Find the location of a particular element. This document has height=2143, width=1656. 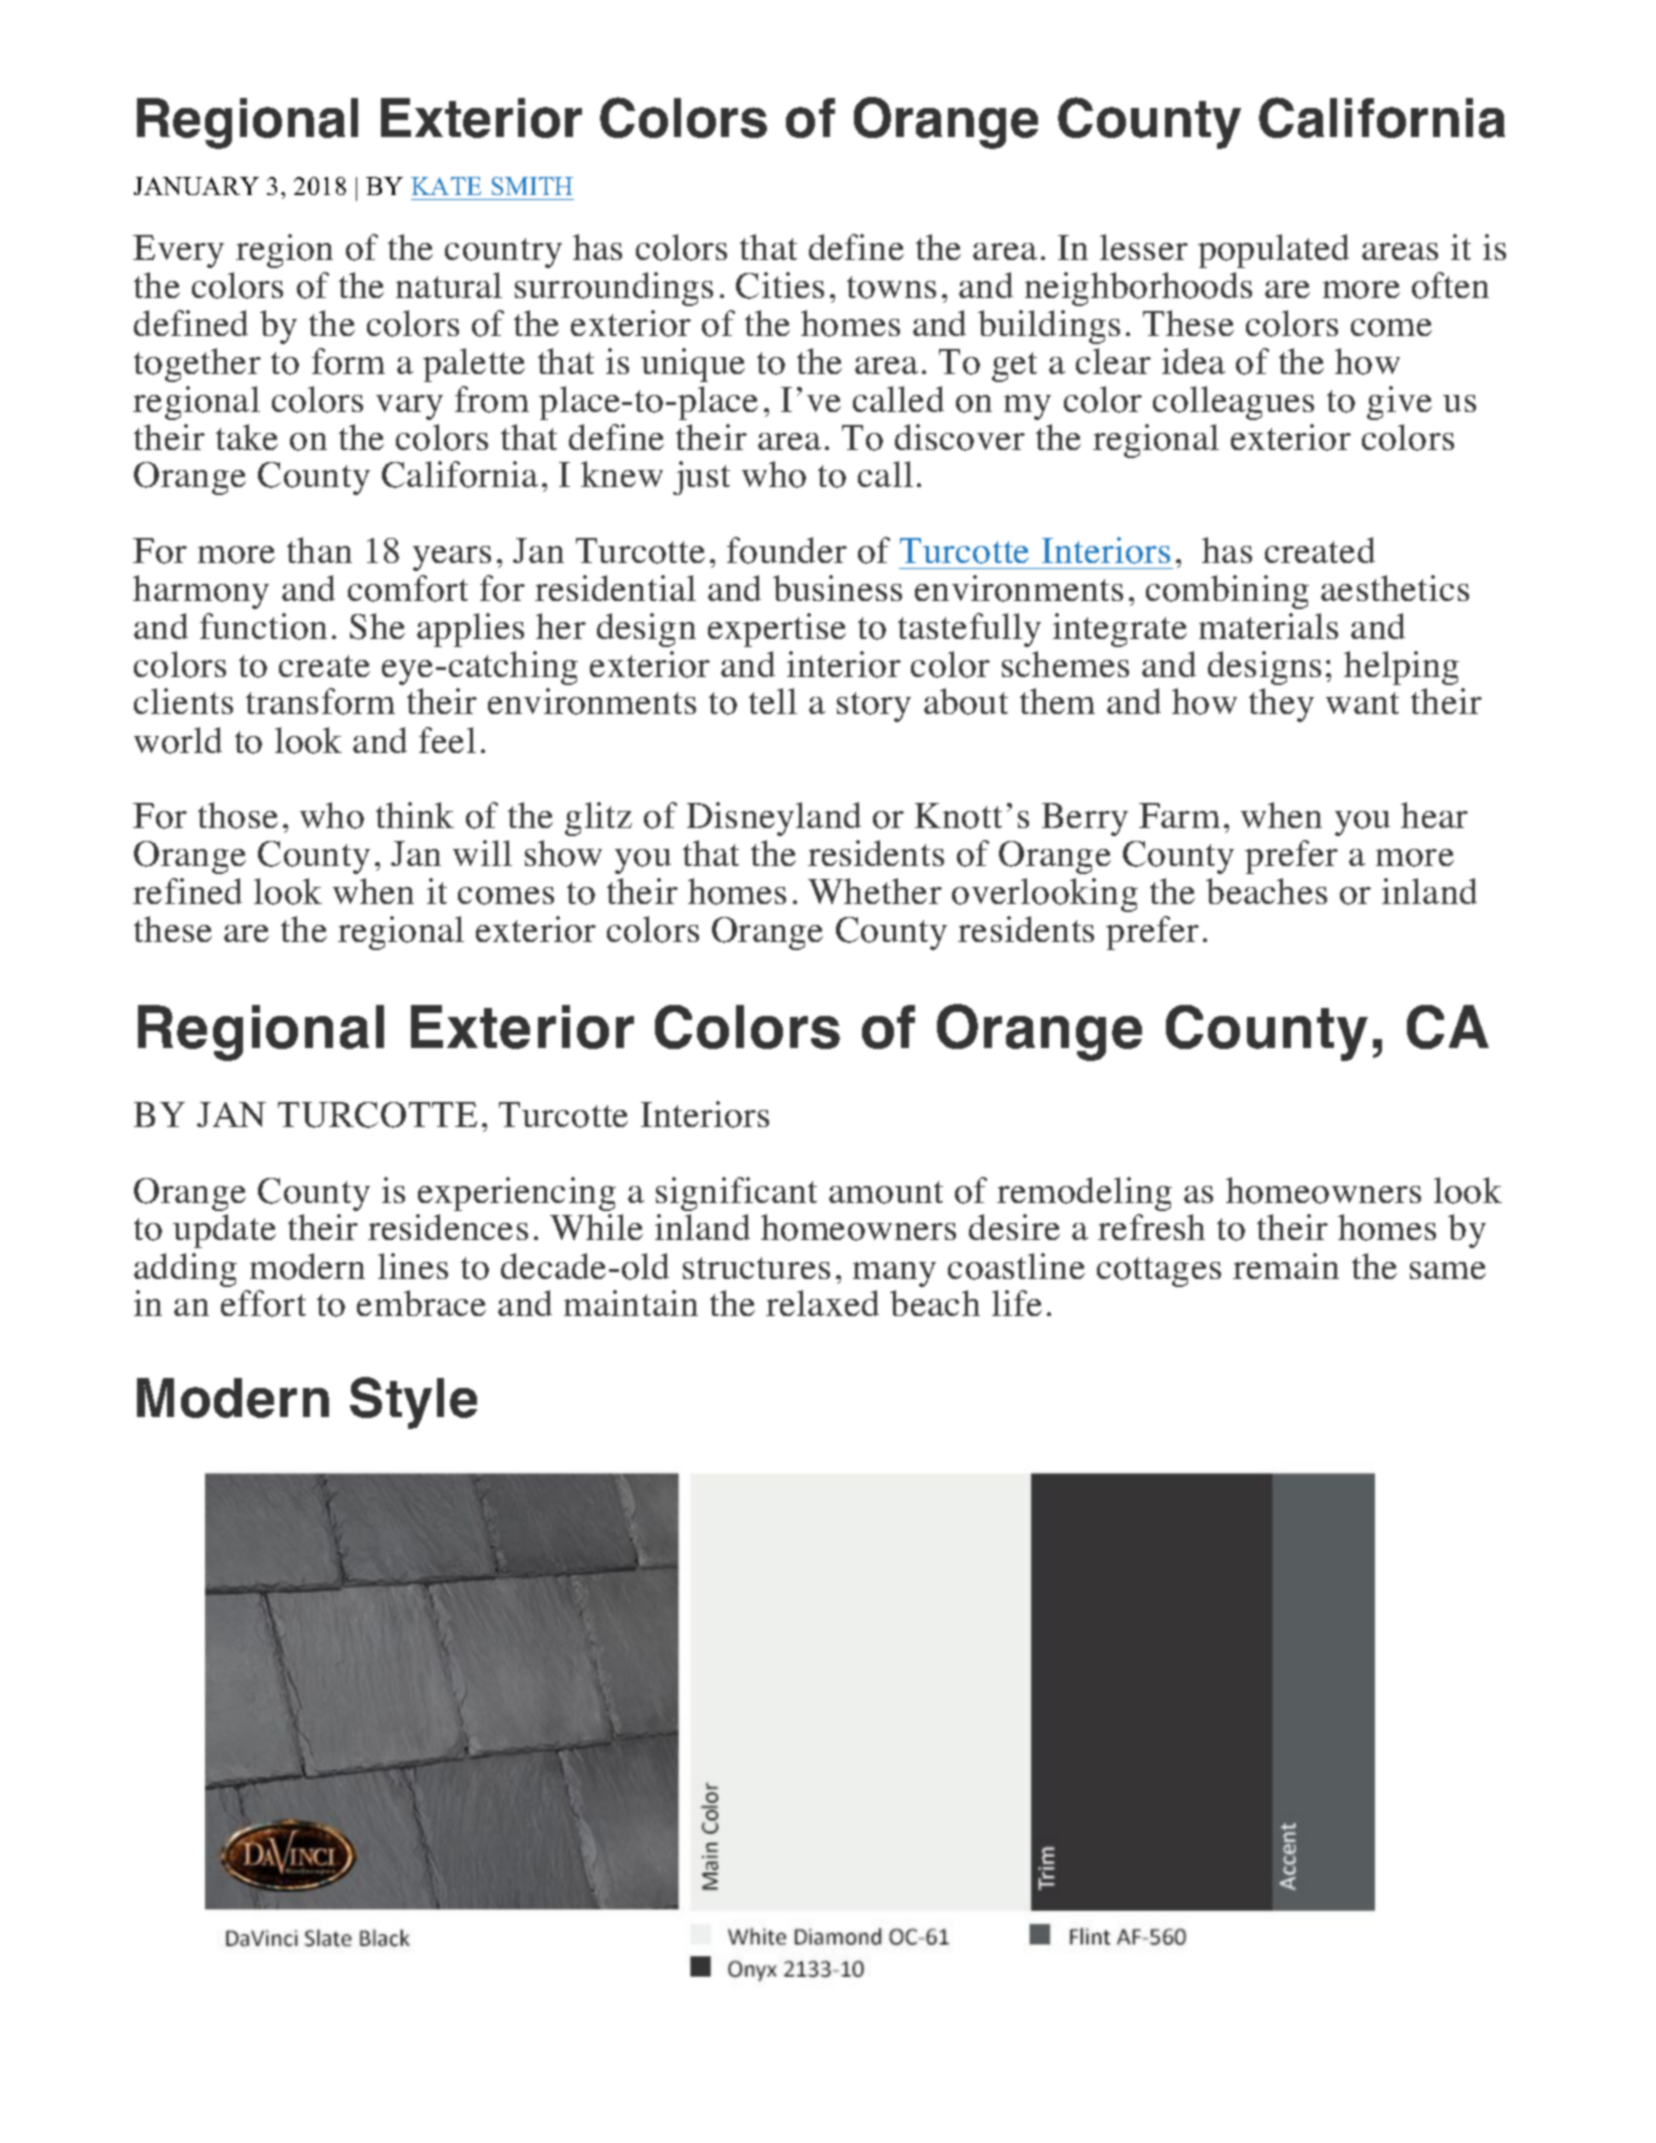

She is located at coordinates (377, 626).
